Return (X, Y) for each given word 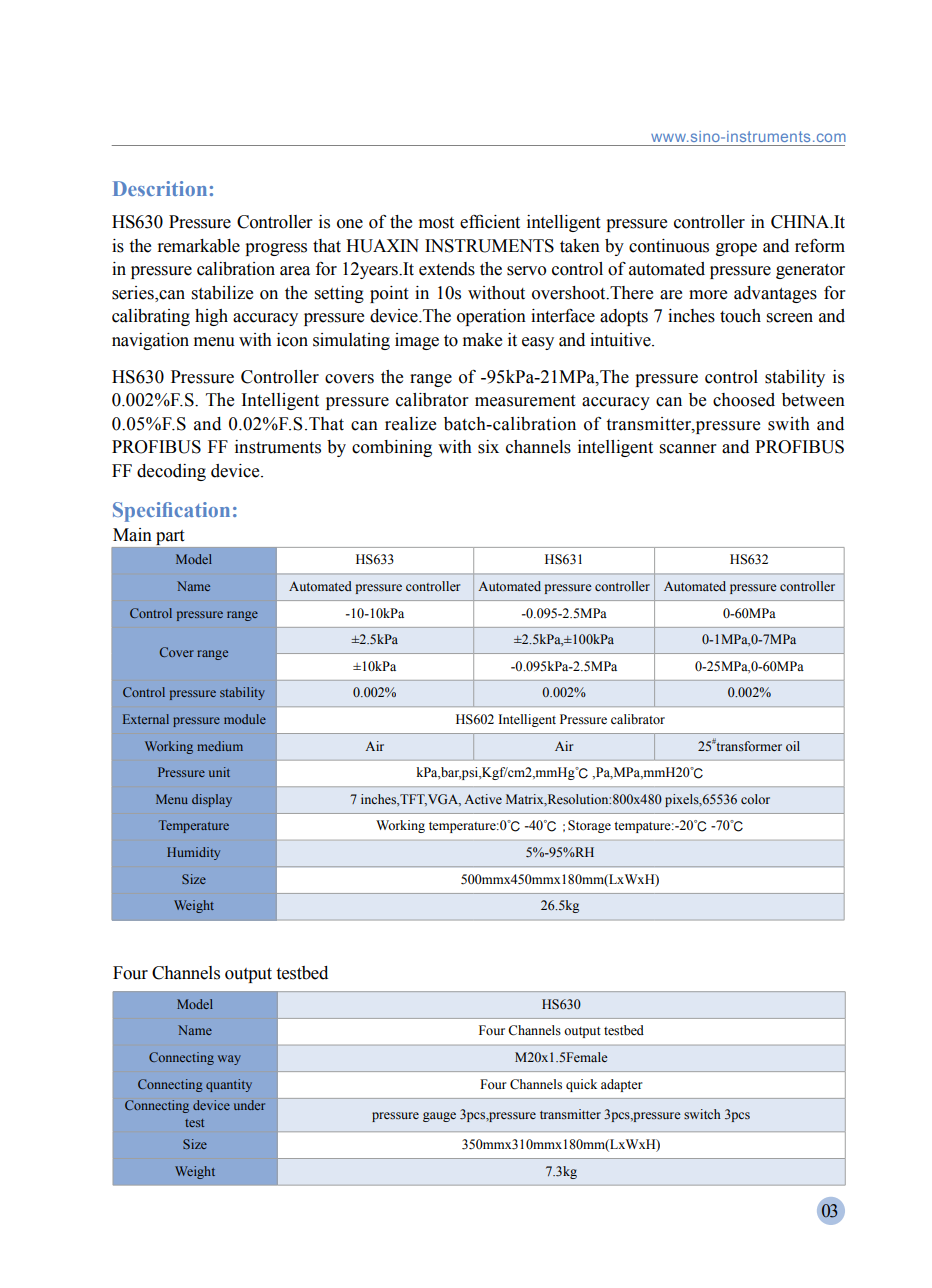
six (488, 447)
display (212, 800)
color (755, 799)
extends (447, 269)
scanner (688, 449)
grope (736, 249)
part (170, 537)
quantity (229, 1085)
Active (483, 799)
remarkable (199, 246)
